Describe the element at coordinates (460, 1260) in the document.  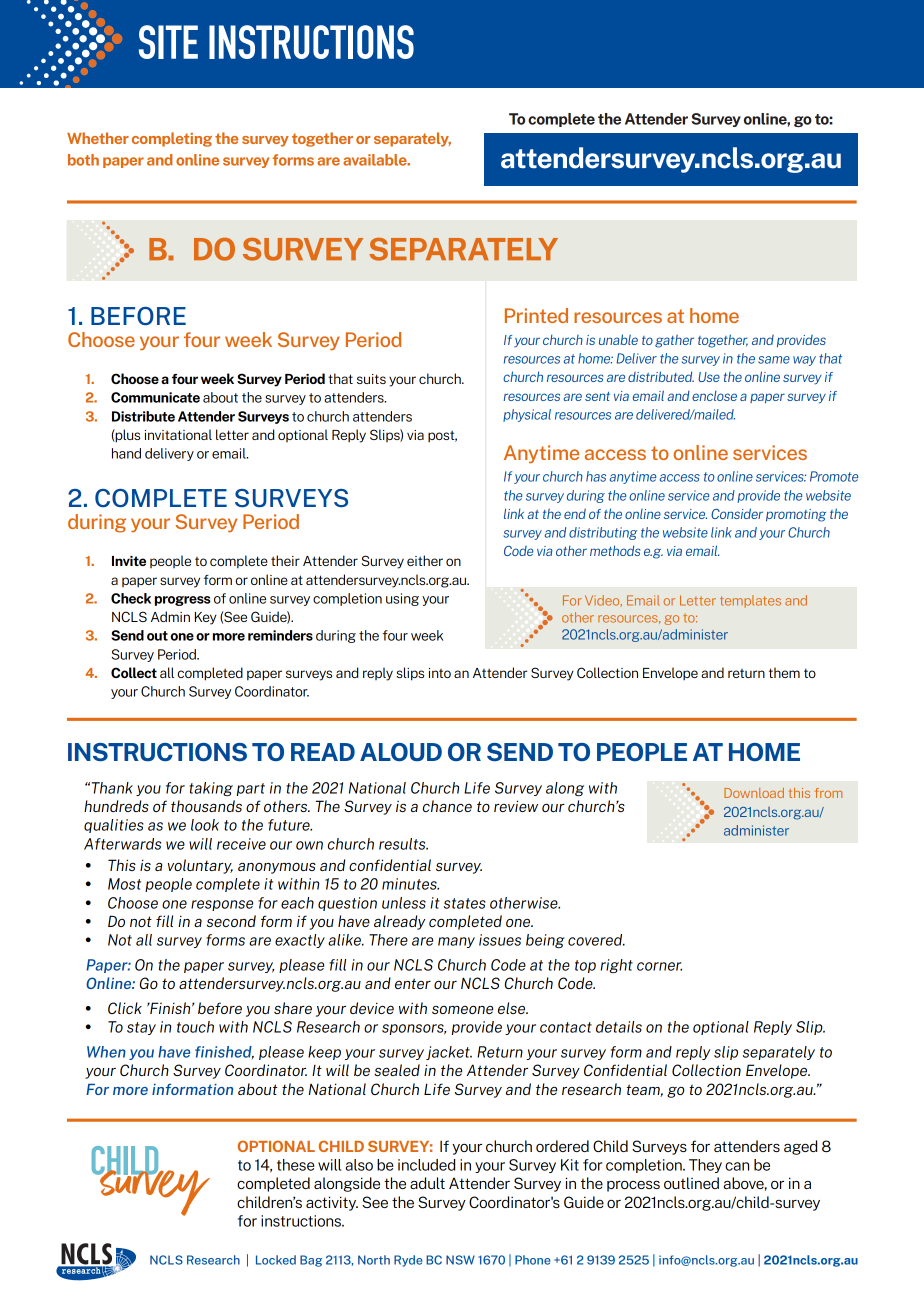
I see `NSW` at that location.
